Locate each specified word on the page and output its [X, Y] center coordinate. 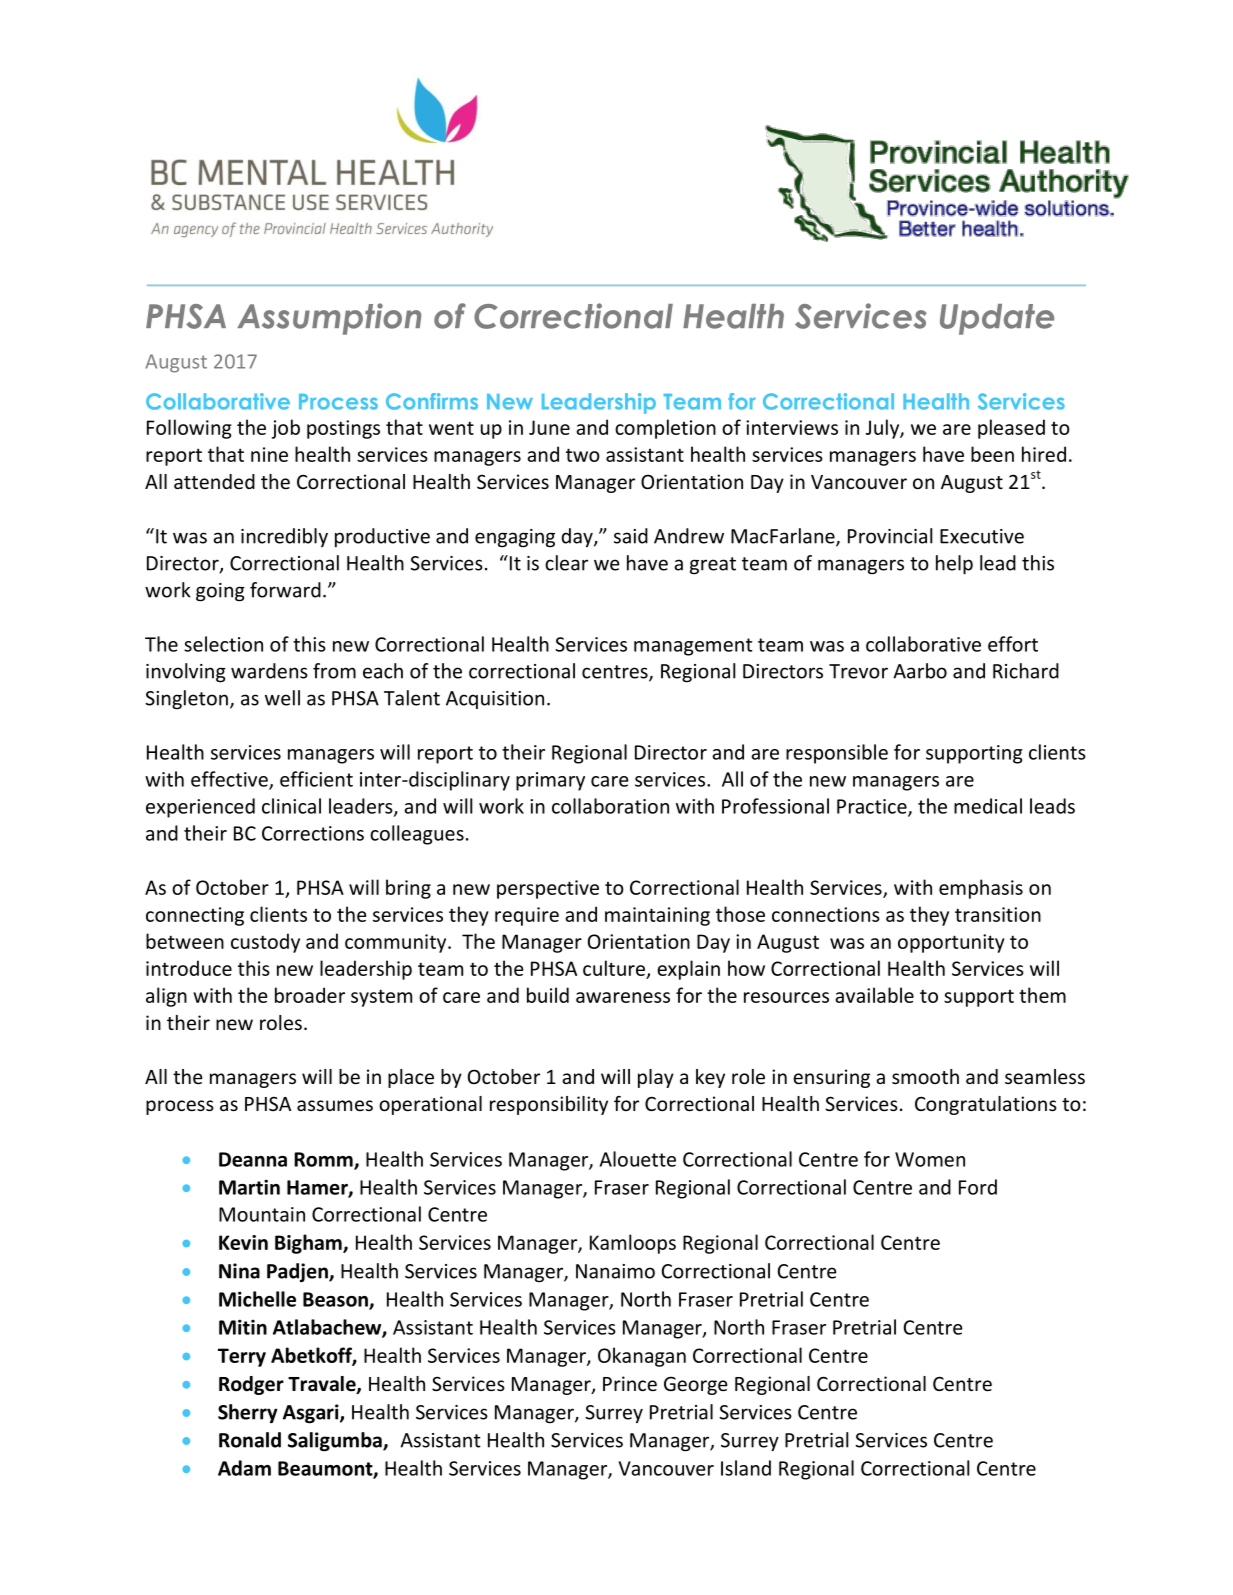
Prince [630, 1383]
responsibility [549, 1105]
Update [997, 319]
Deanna [253, 1159]
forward [285, 590]
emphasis [981, 889]
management [693, 647]
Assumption [329, 319]
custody [265, 943]
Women [930, 1159]
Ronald [250, 1440]
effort [1013, 644]
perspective [548, 889]
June [549, 427]
